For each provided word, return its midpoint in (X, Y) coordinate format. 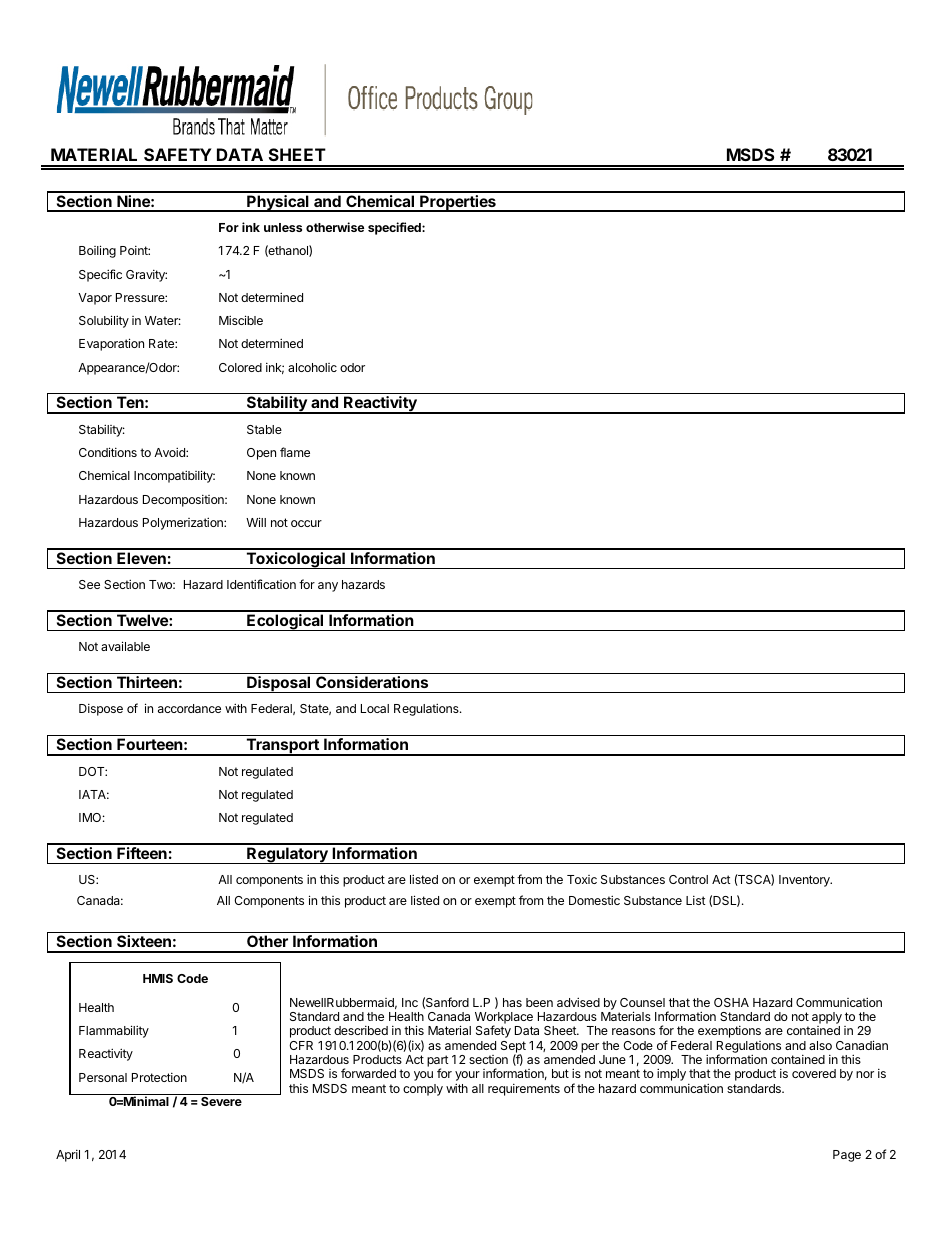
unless (283, 227)
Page (847, 1156)
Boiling (97, 251)
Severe (221, 1101)
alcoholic (312, 367)
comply (423, 1090)
